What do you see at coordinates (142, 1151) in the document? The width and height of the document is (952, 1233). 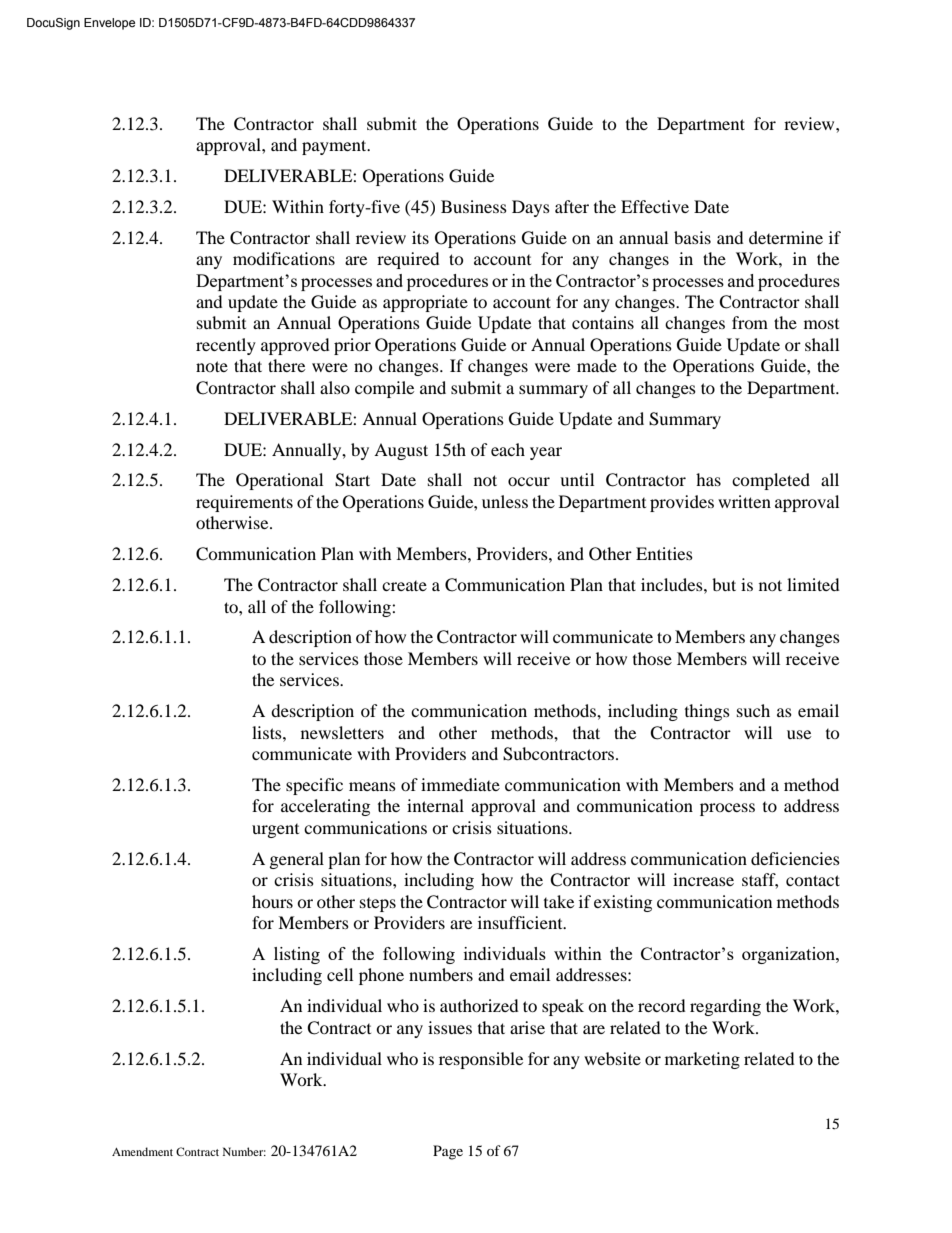 I see `Amendment` at bounding box center [142, 1151].
